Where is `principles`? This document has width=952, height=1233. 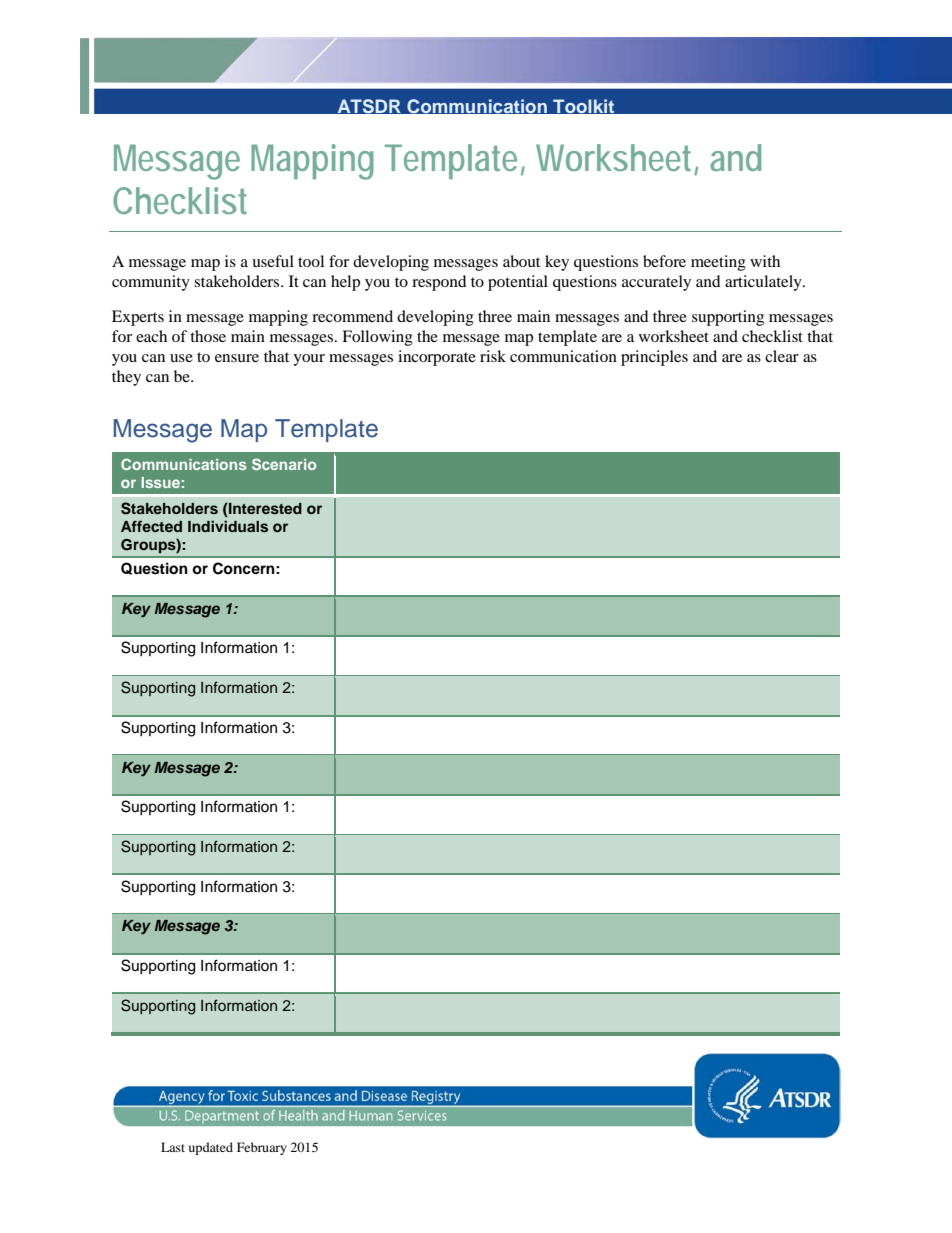
principles is located at coordinates (654, 358).
